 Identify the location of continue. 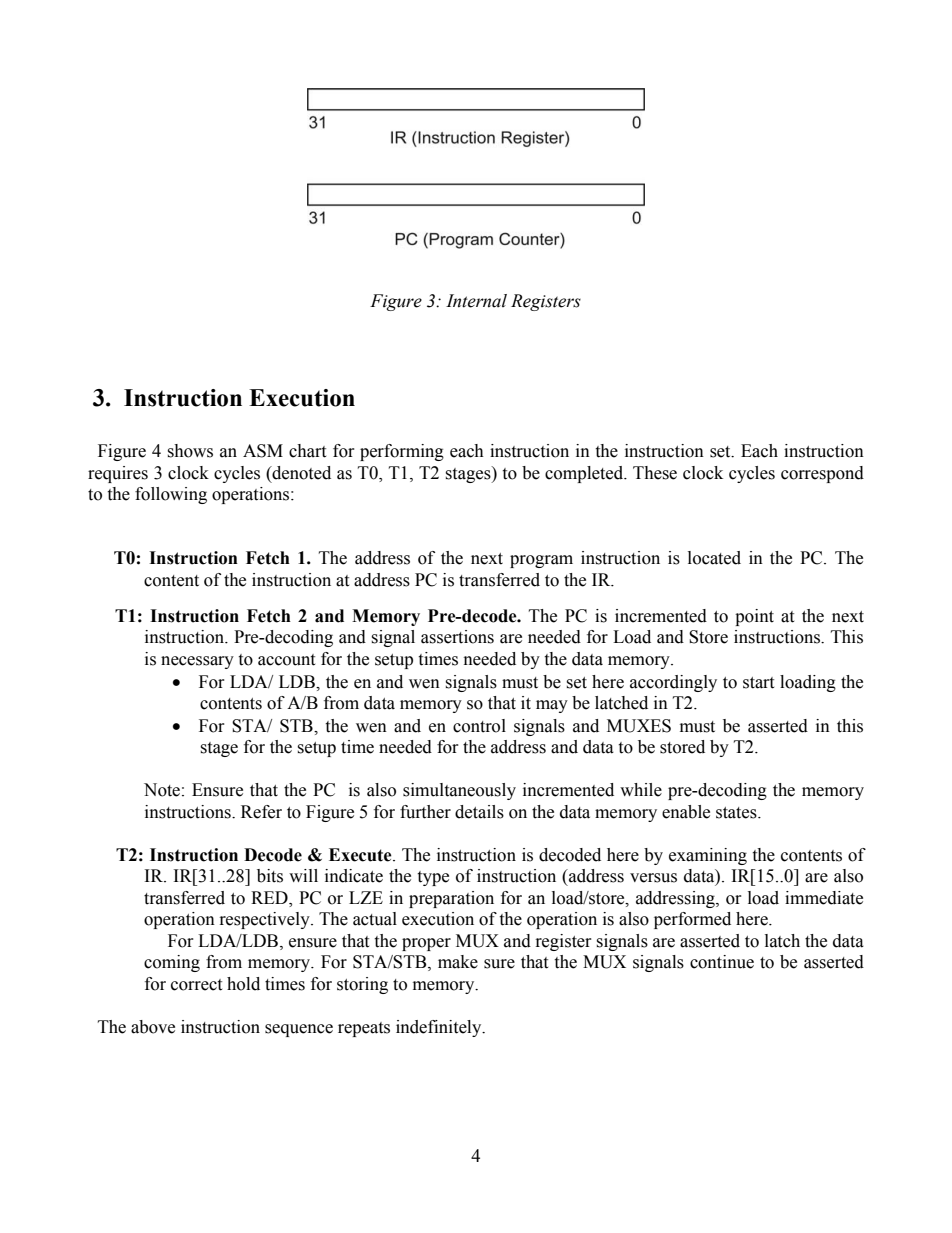
(722, 962).
